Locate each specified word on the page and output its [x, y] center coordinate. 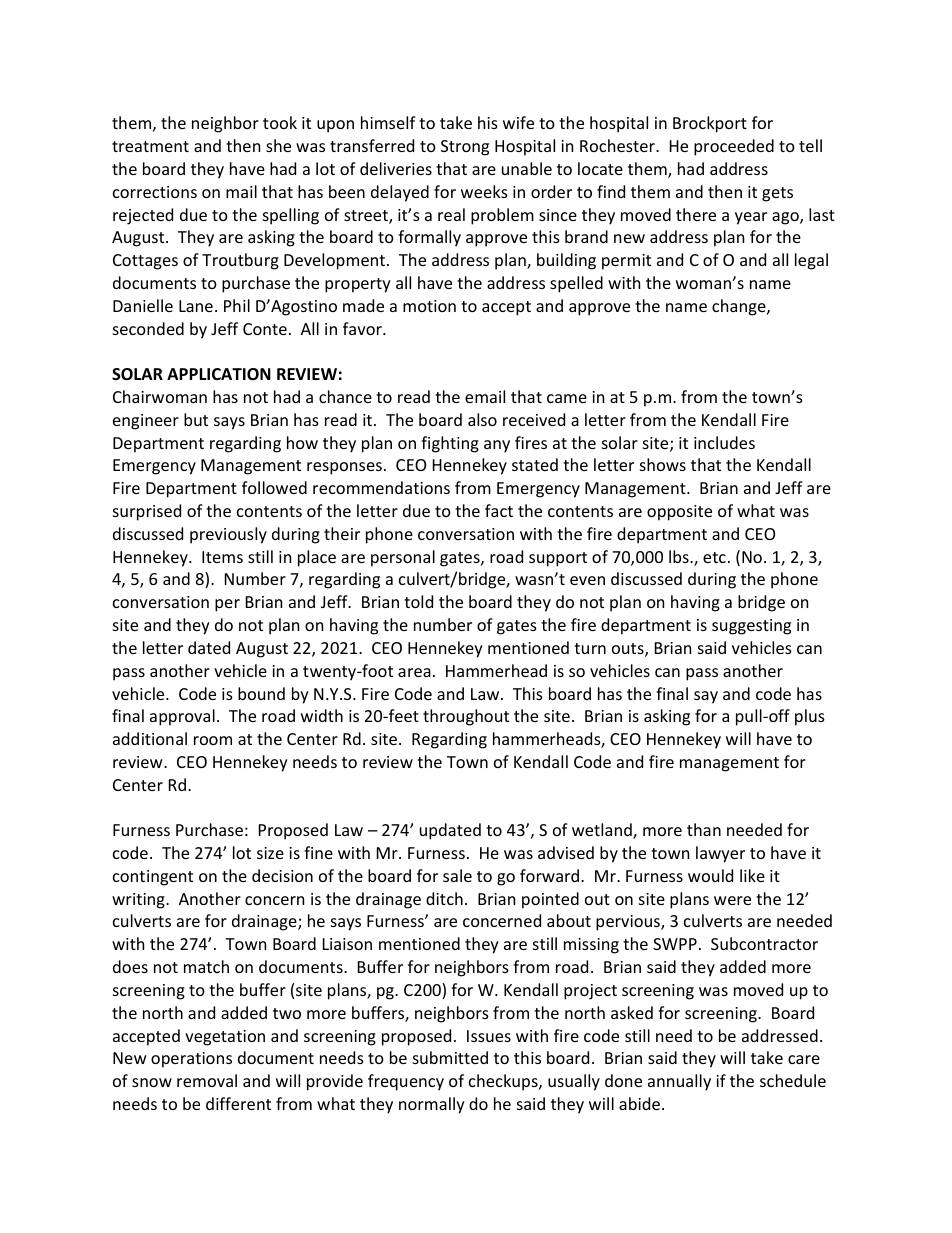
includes [724, 442]
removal [207, 1080]
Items [222, 557]
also [482, 419]
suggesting [751, 627]
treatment [150, 146]
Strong [465, 148]
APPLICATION [219, 374]
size [270, 853]
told [418, 601]
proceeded [734, 147]
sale [457, 875]
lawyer [720, 854]
